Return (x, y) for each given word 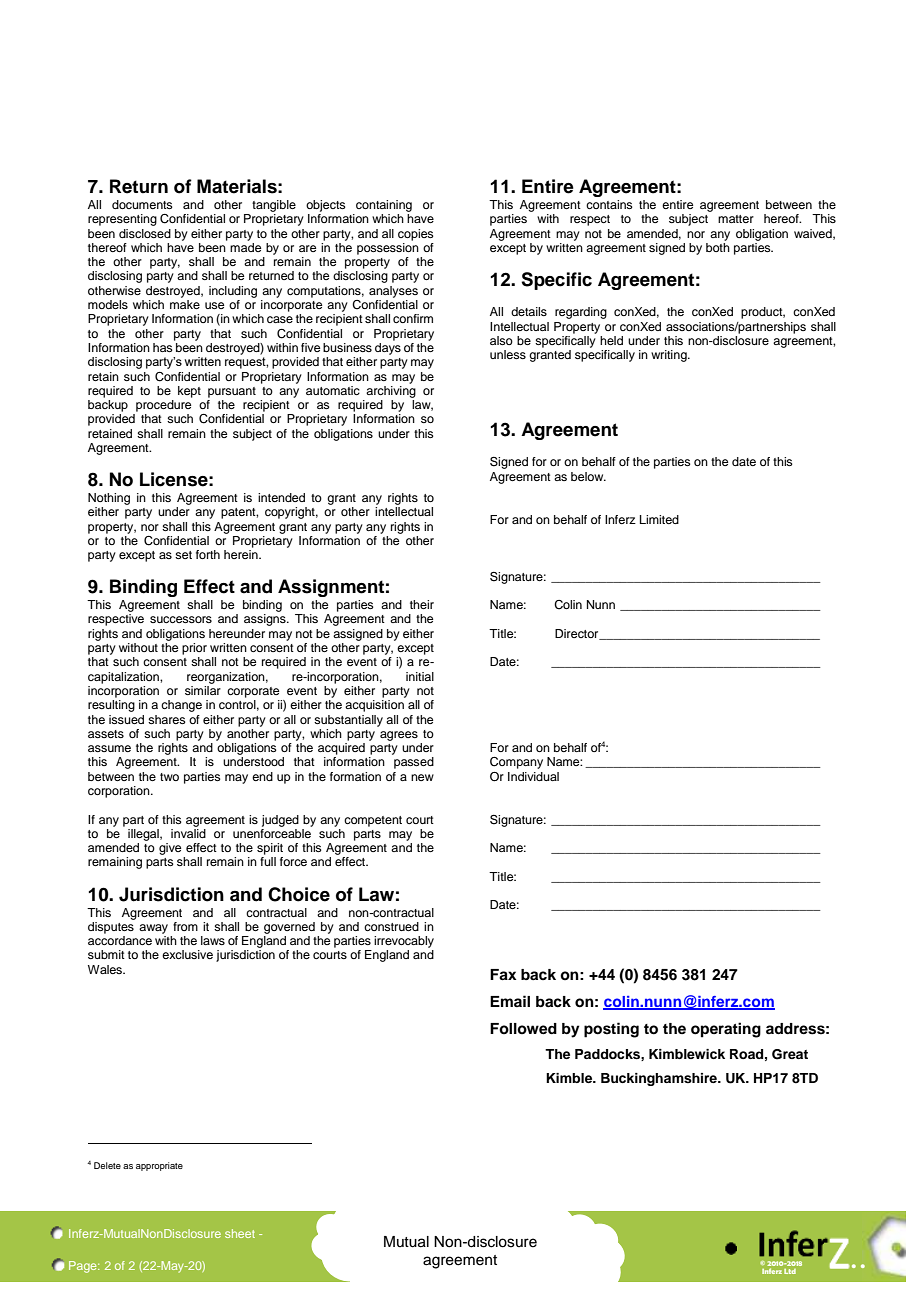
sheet (240, 1233)
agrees (399, 736)
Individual (533, 776)
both (718, 246)
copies (416, 235)
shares (167, 719)
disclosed (145, 233)
